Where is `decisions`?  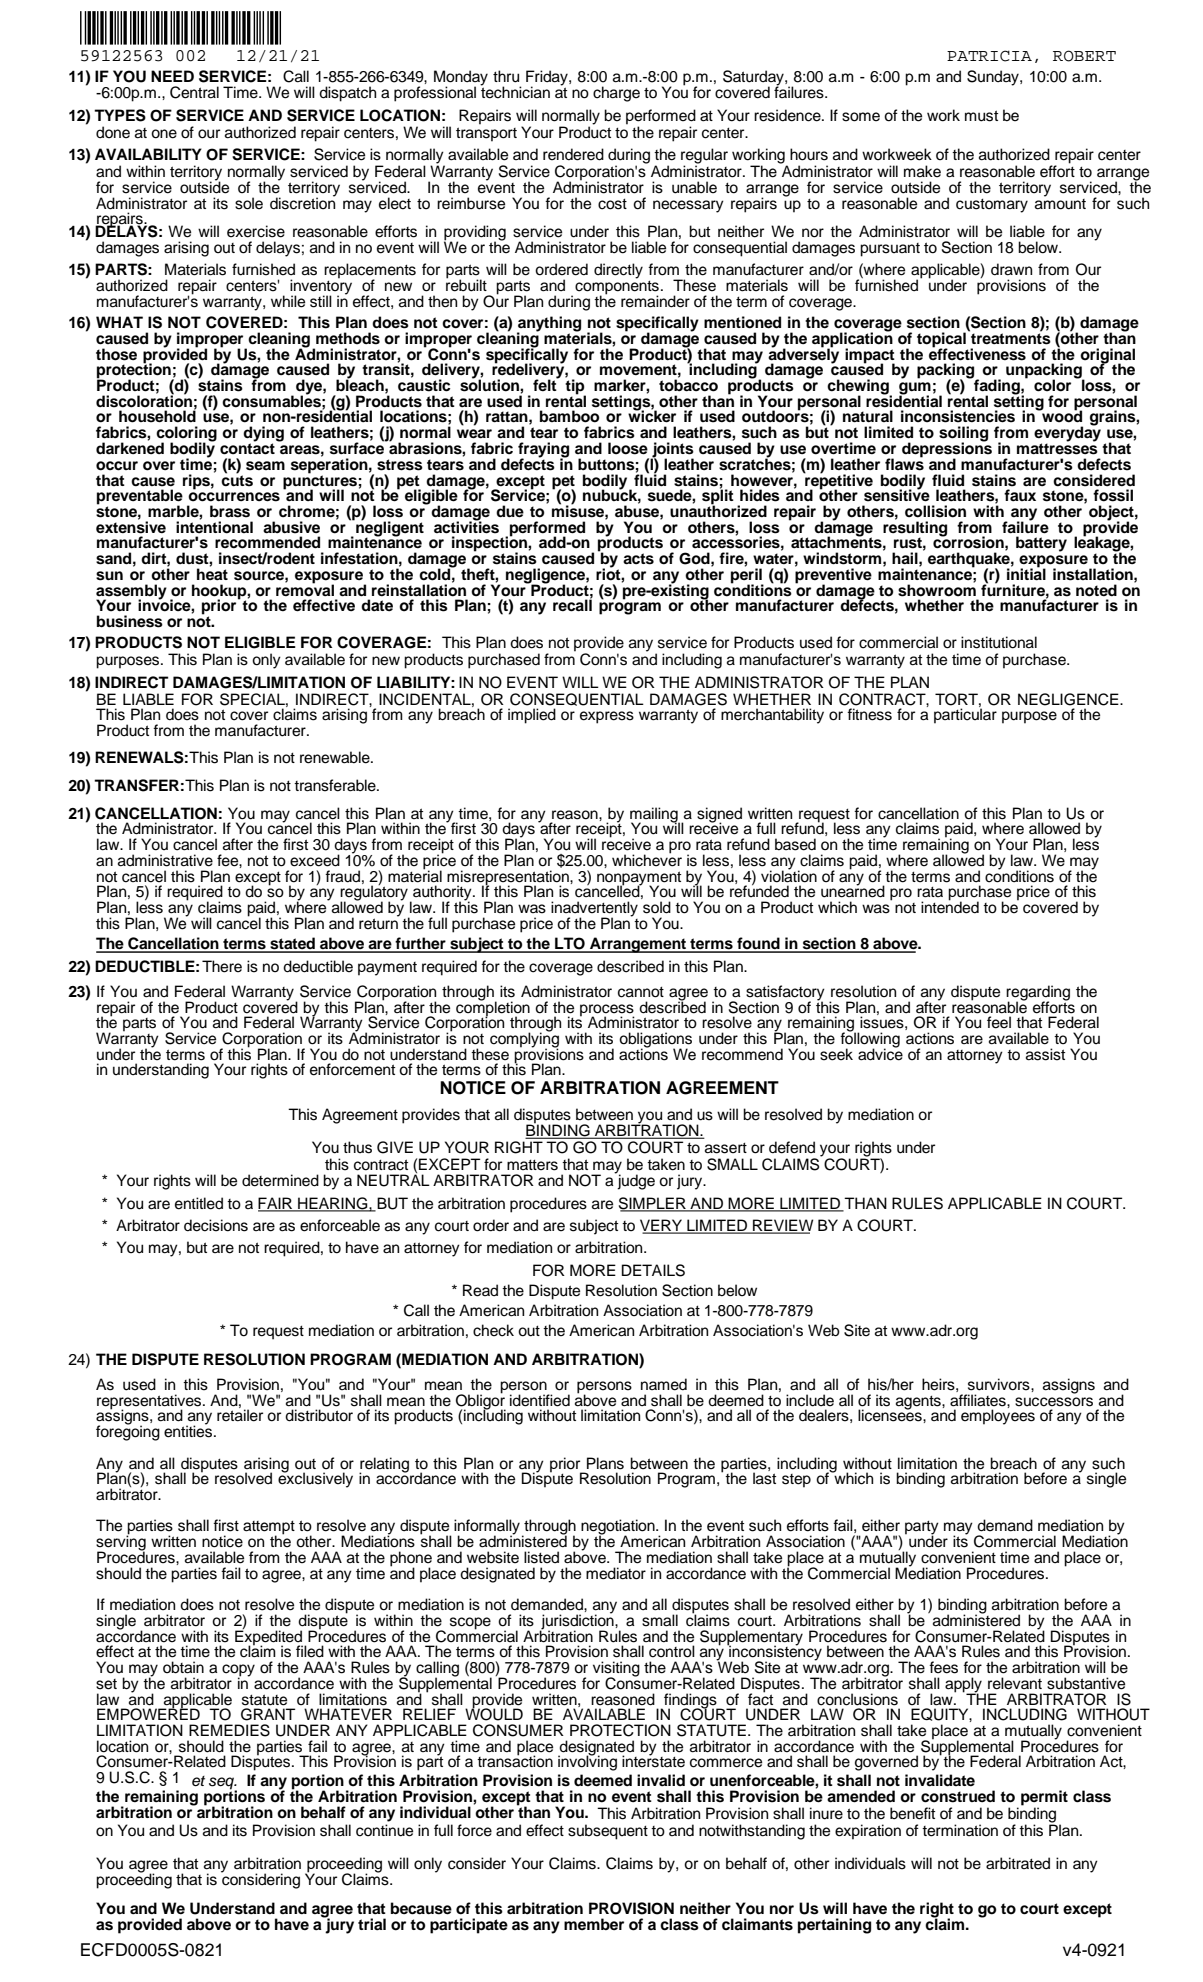 decisions is located at coordinates (216, 1225).
